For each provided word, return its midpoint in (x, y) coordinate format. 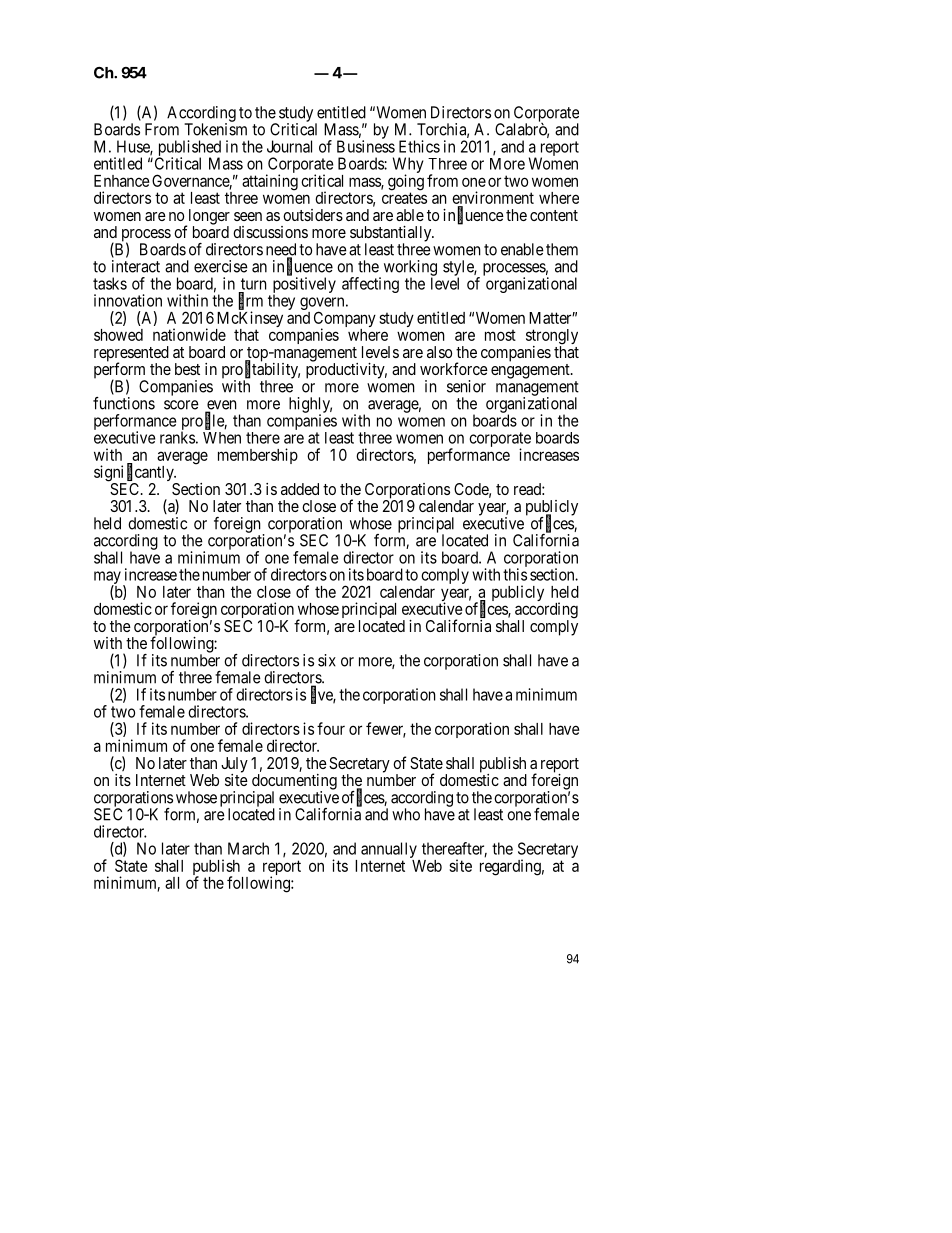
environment (493, 199)
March (248, 848)
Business (366, 146)
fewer (386, 729)
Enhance (122, 181)
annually (390, 851)
